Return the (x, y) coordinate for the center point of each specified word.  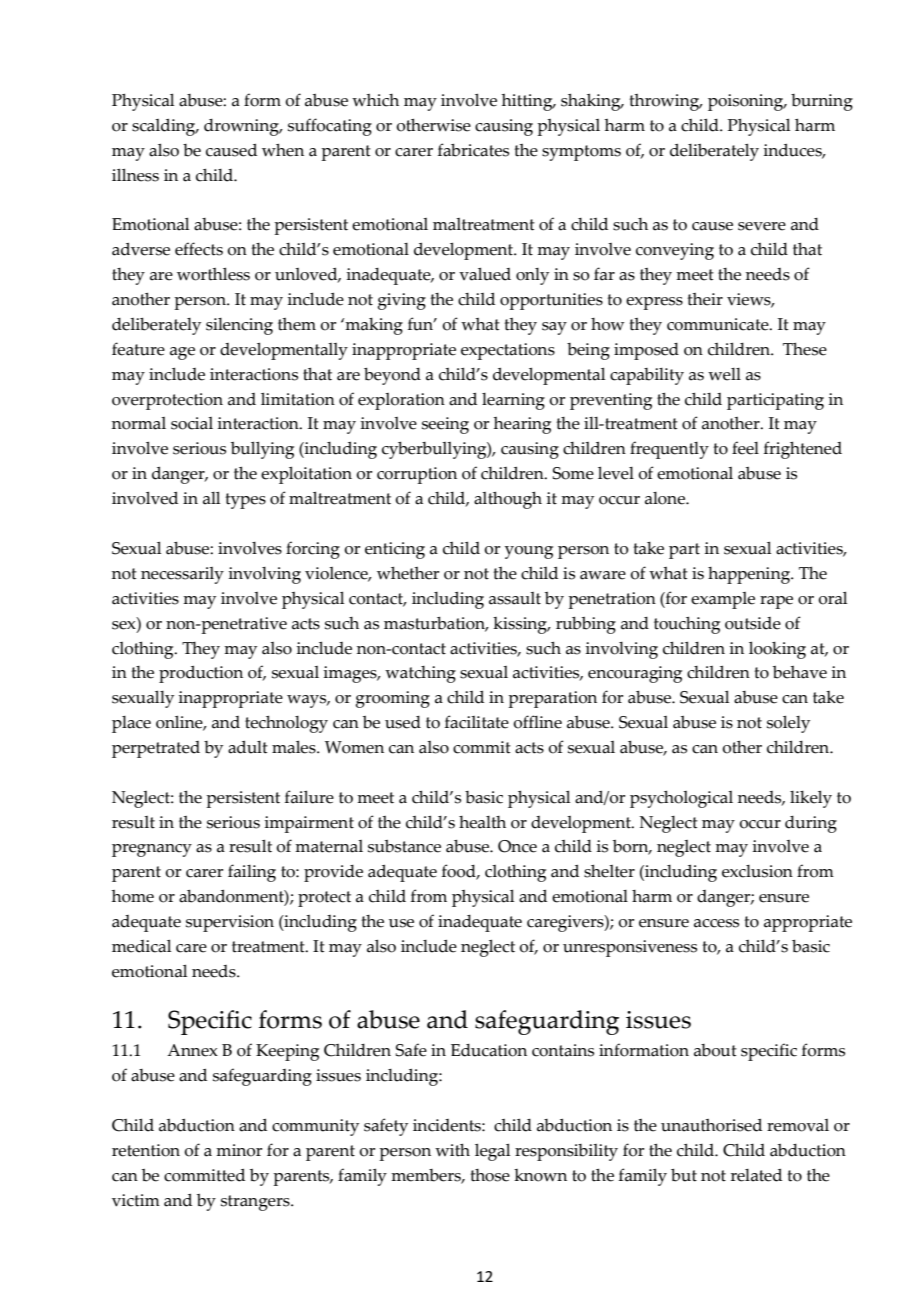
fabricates (473, 150)
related (756, 1175)
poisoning (747, 102)
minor (239, 1150)
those (490, 1175)
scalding (165, 127)
